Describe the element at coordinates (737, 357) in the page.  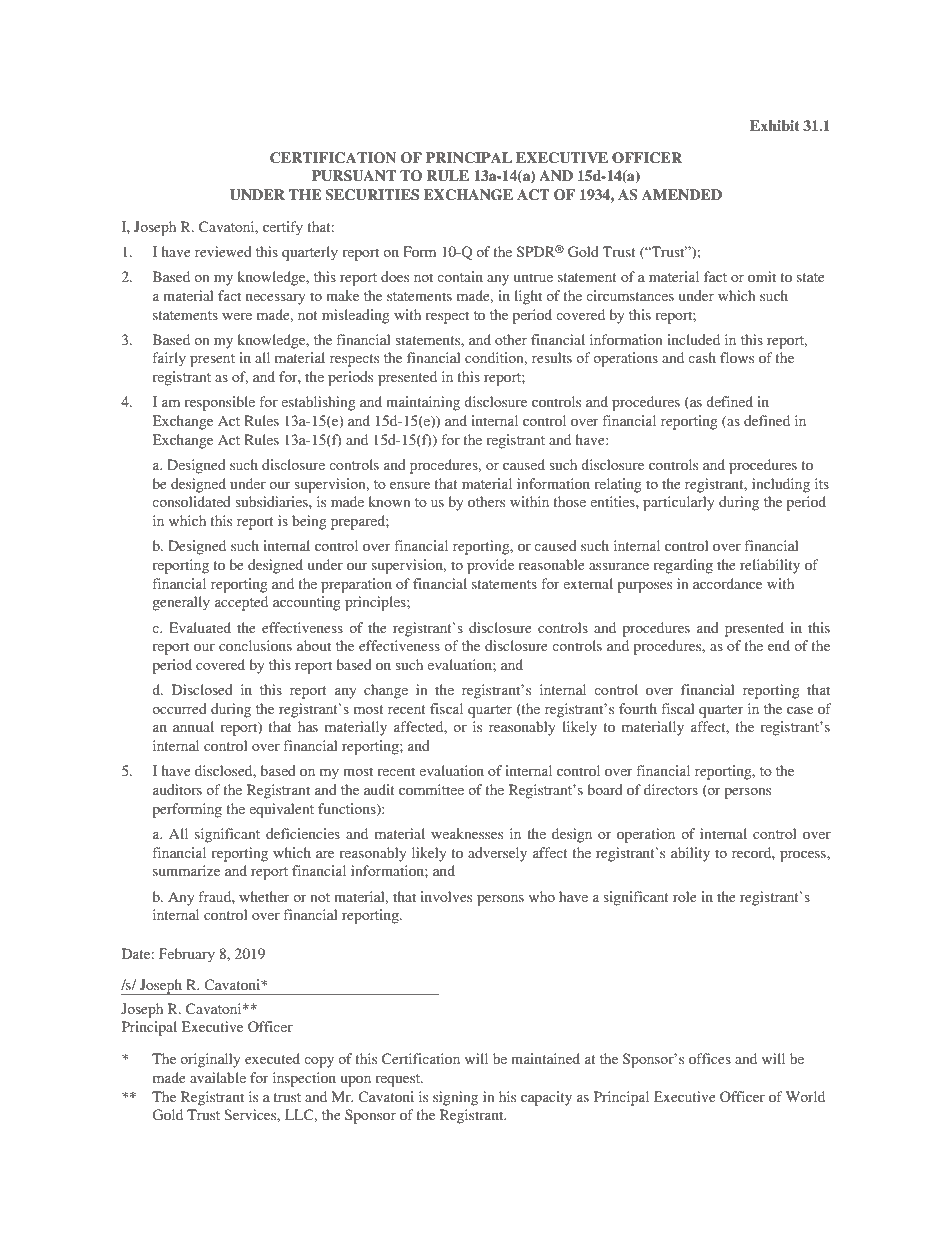
I see `flows` at that location.
